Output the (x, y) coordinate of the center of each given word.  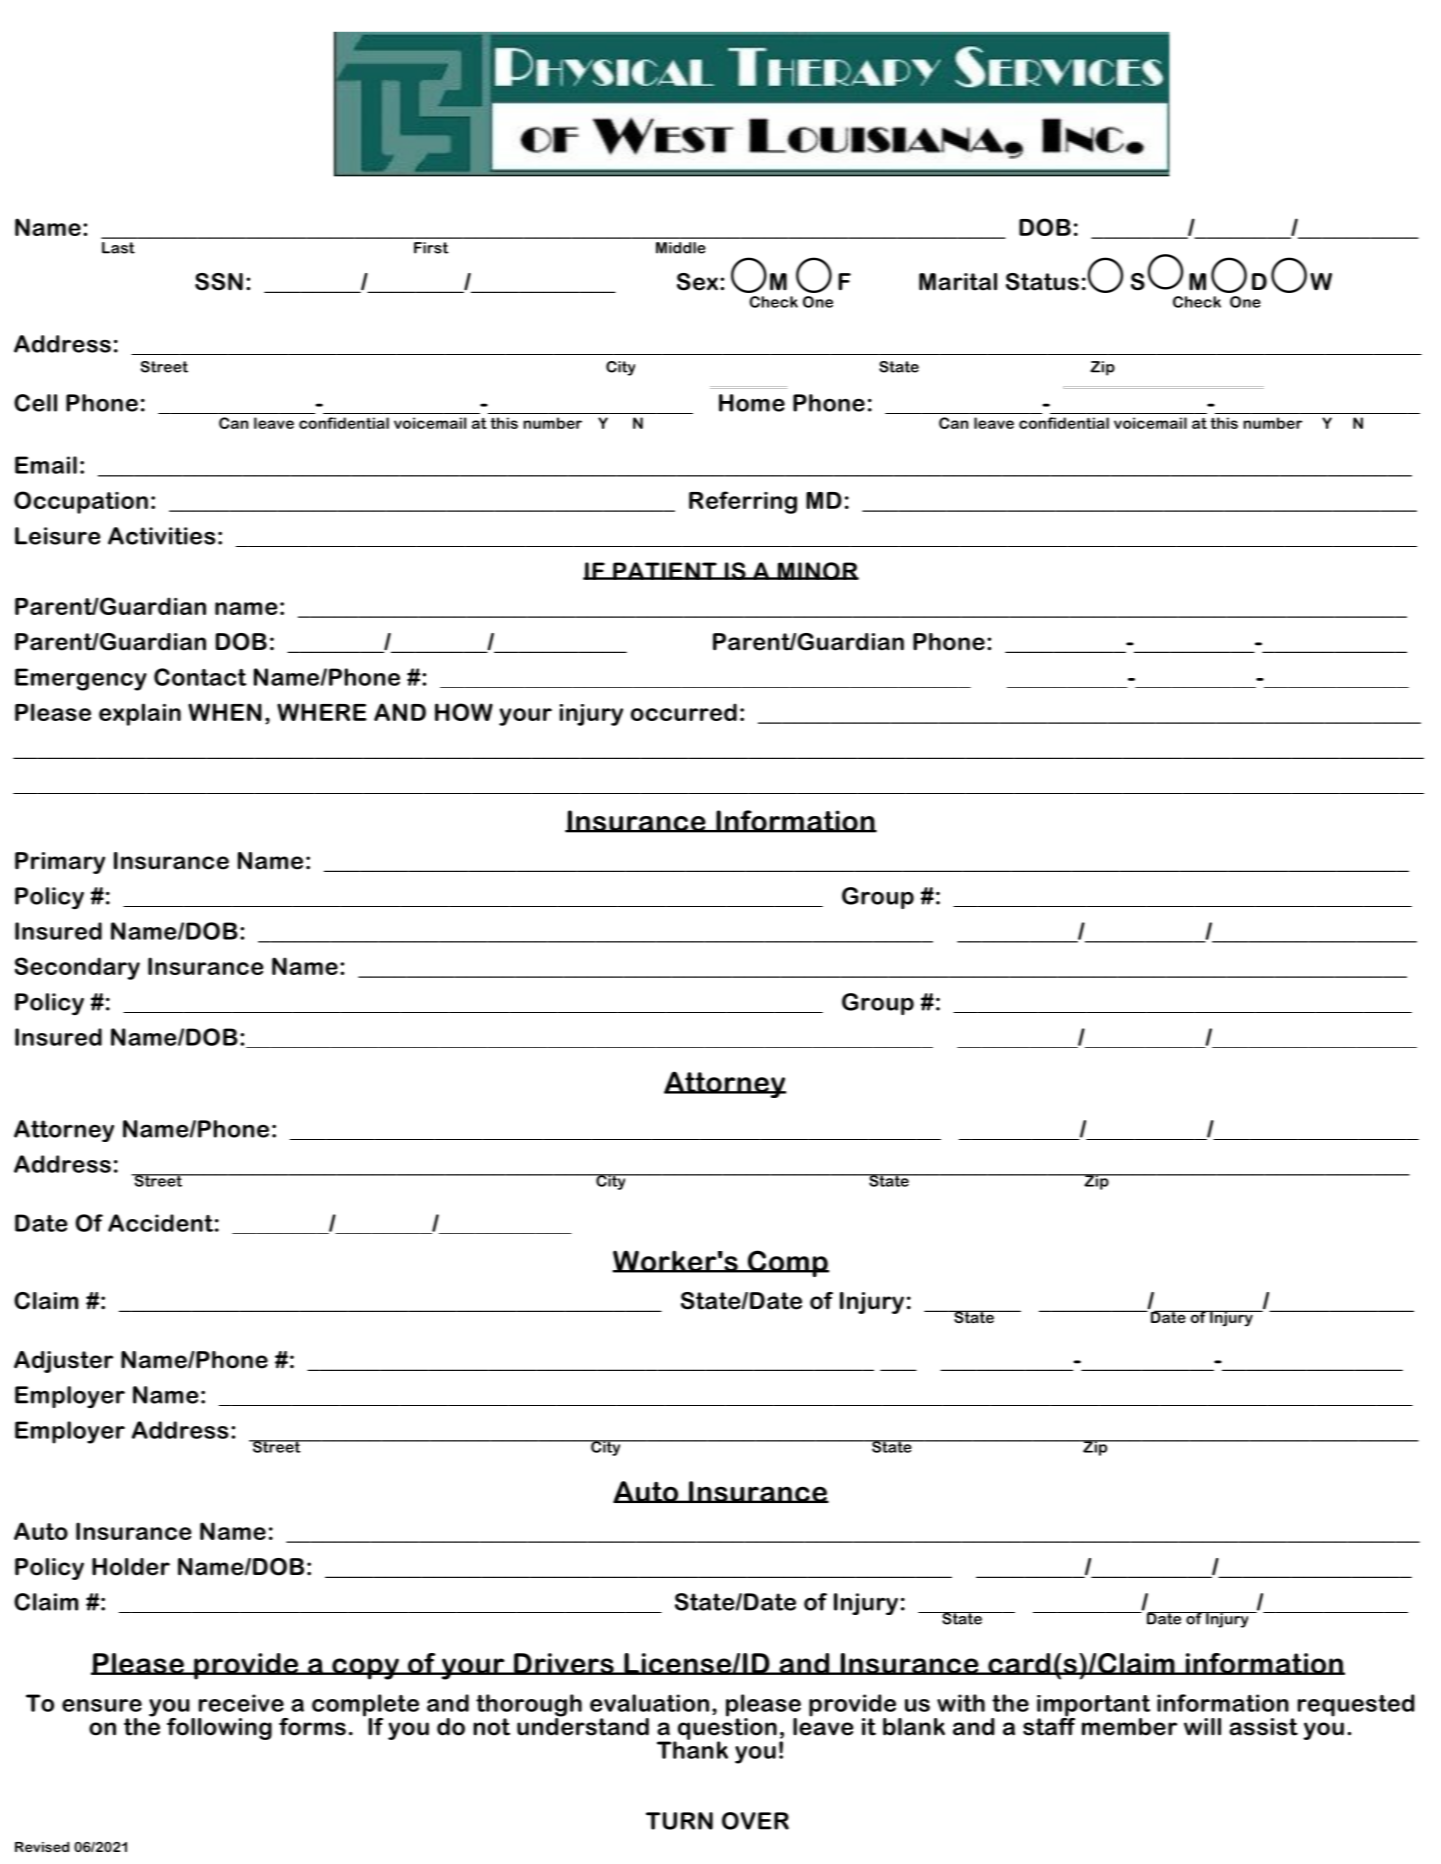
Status (1042, 282)
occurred (684, 712)
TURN (679, 1821)
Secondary (77, 968)
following (219, 1729)
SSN (219, 282)
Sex (697, 282)
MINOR (817, 571)
